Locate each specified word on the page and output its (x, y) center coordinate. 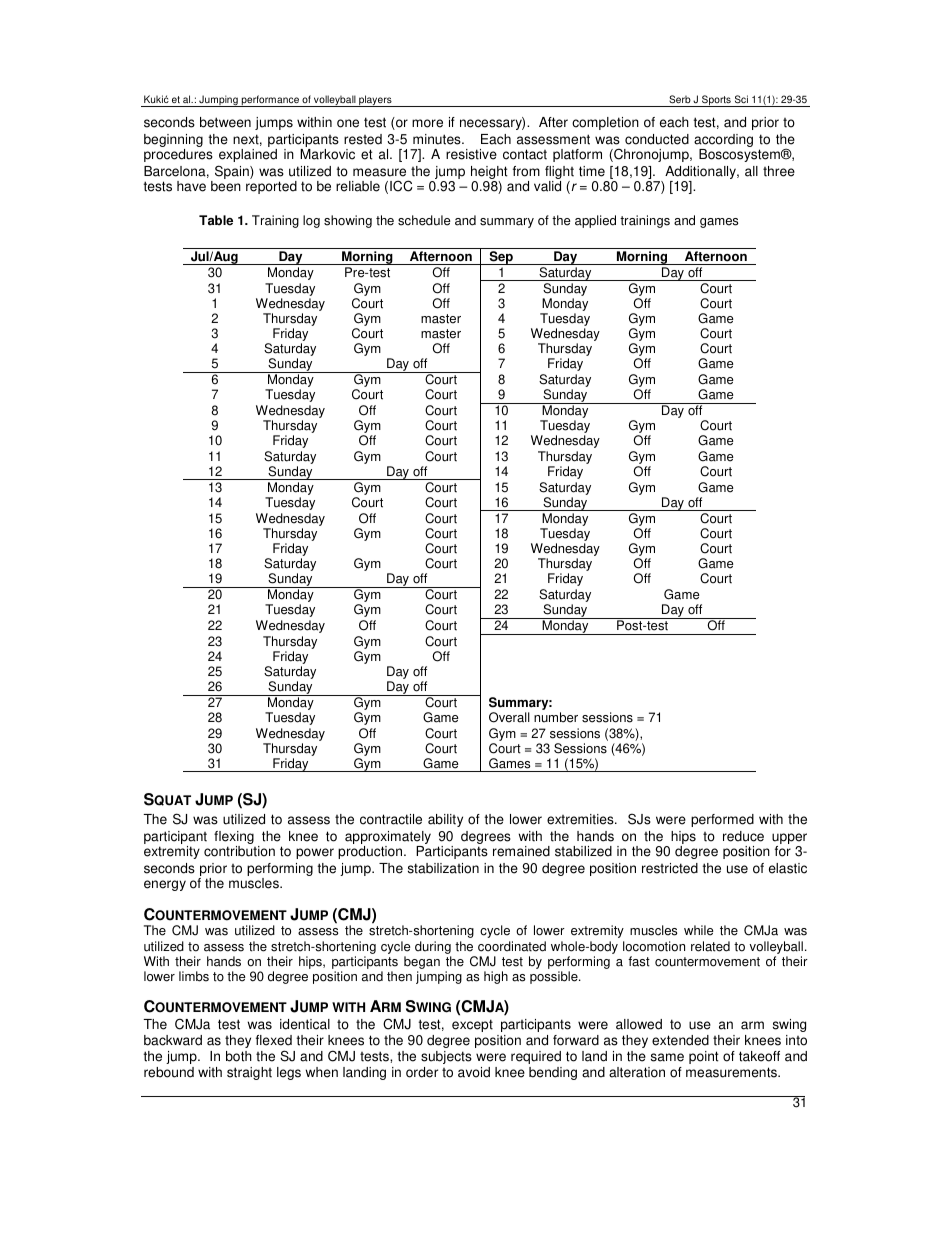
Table (216, 220)
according (723, 142)
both (239, 1056)
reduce (743, 836)
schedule (424, 220)
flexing (234, 839)
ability (445, 820)
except (472, 1025)
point (704, 1057)
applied (595, 221)
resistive (471, 154)
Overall (509, 717)
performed (722, 820)
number (556, 717)
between (225, 122)
